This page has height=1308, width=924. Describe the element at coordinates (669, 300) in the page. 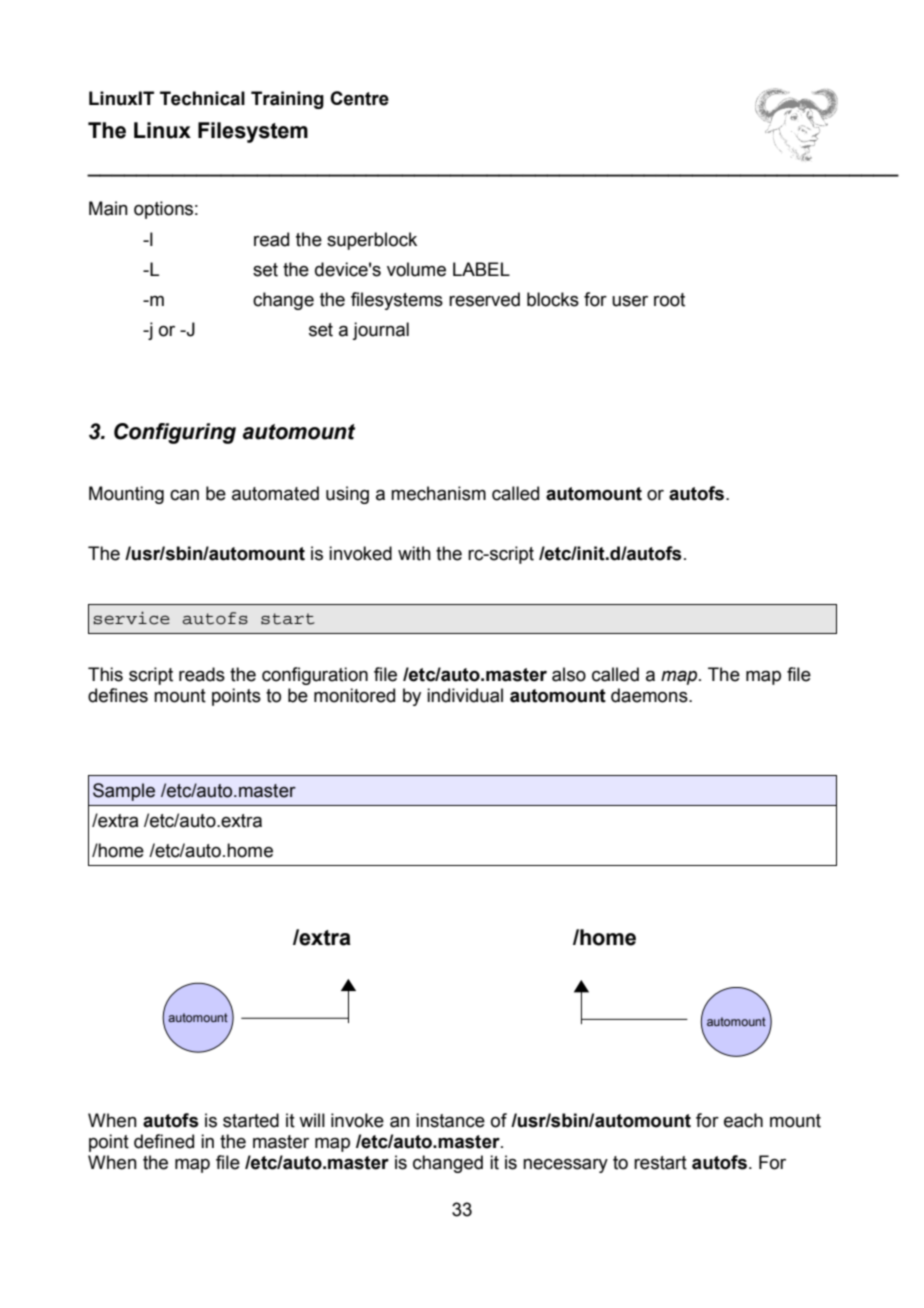

I see `root` at that location.
